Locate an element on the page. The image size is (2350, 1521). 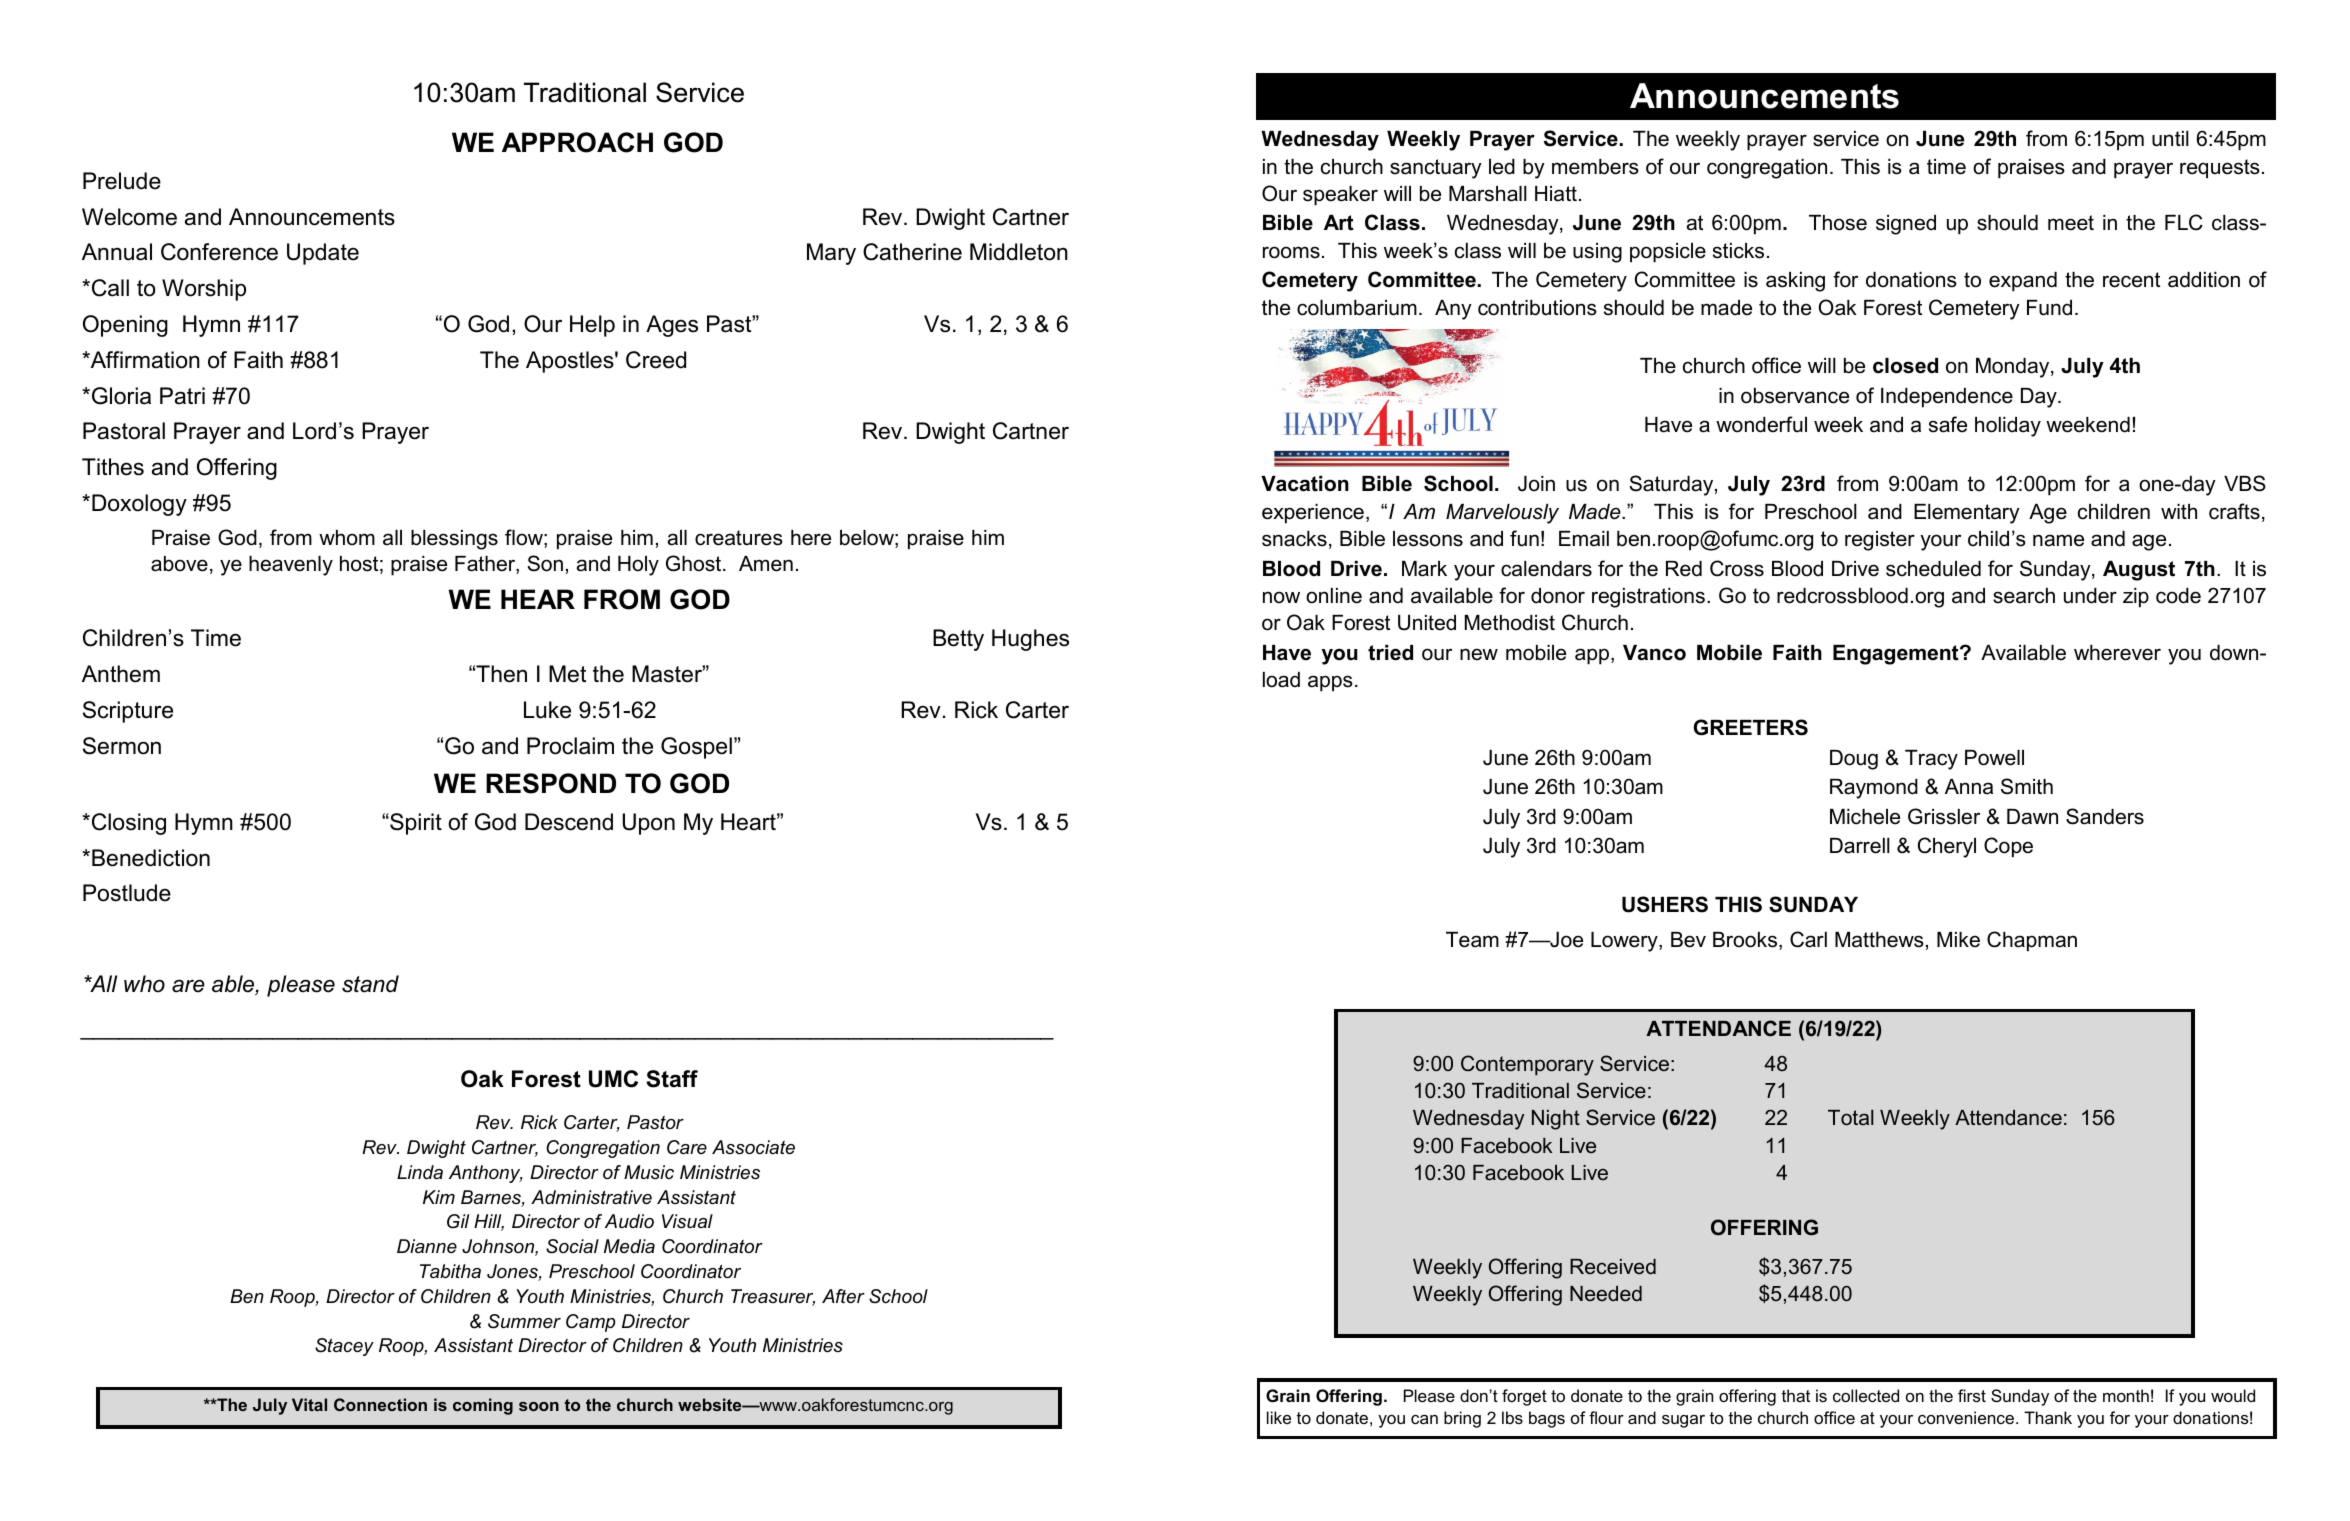
meet is located at coordinates (2071, 223).
